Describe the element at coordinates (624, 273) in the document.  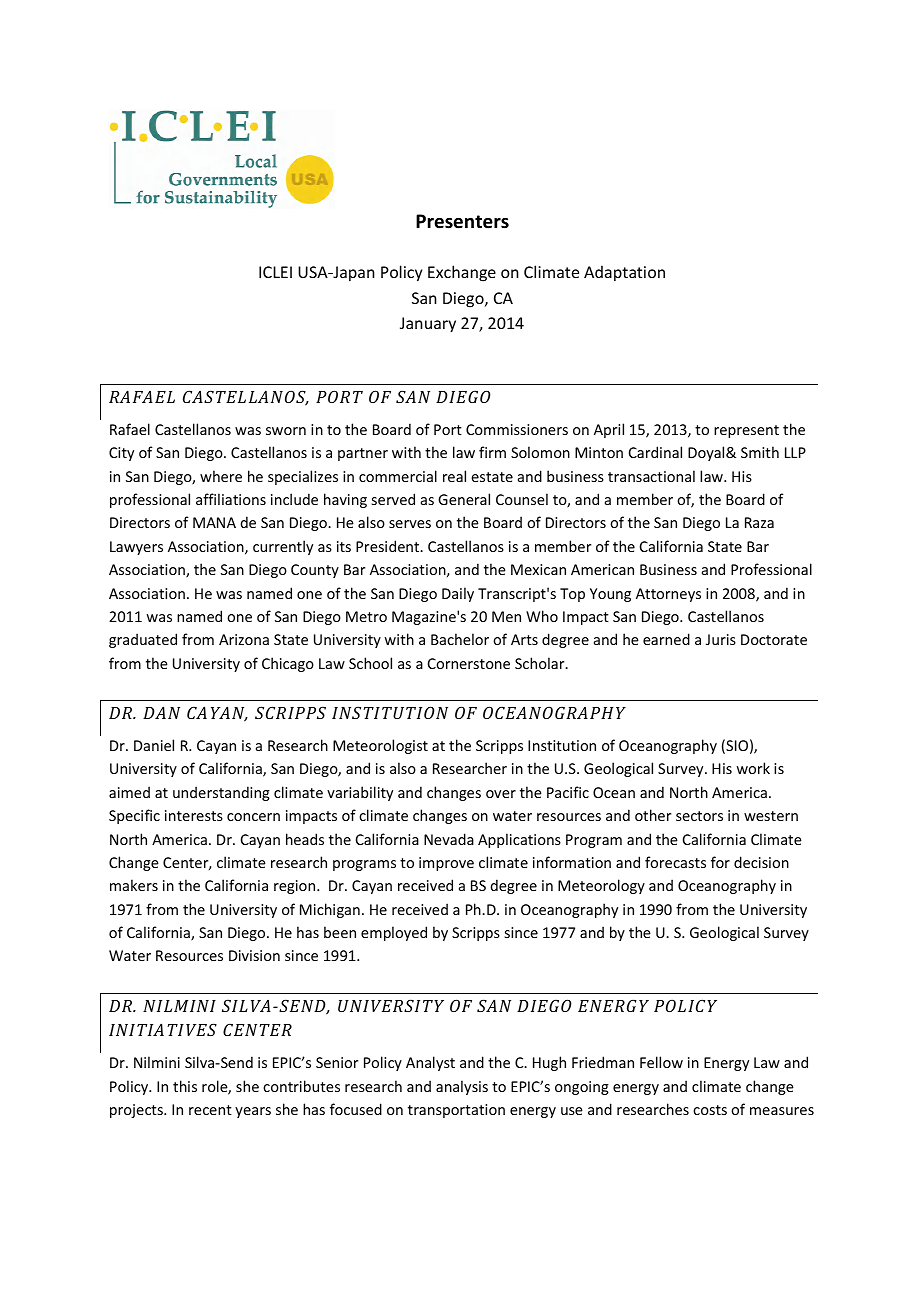
I see `Adaptation` at that location.
